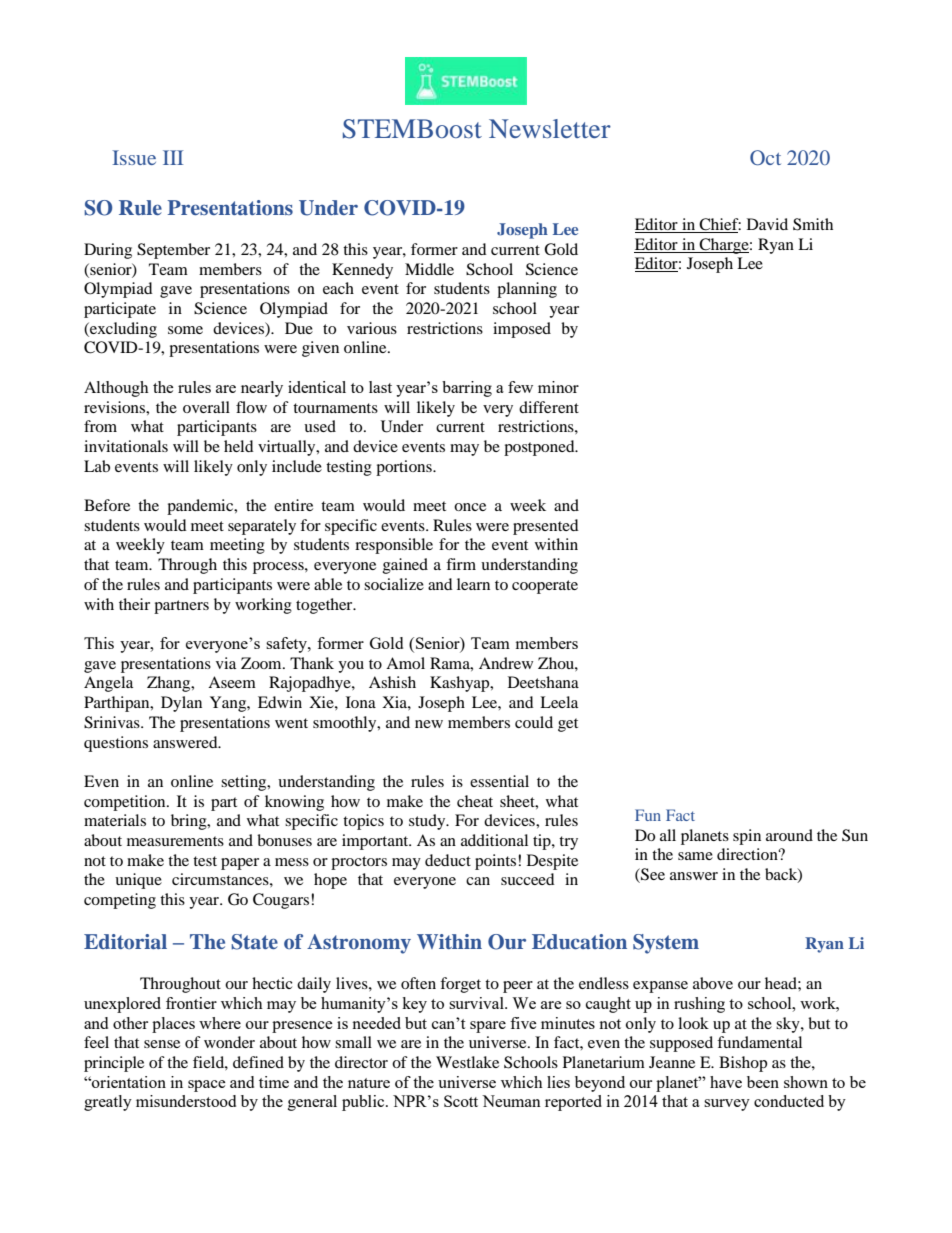 The image size is (952, 1233). I want to click on III, so click(173, 157).
